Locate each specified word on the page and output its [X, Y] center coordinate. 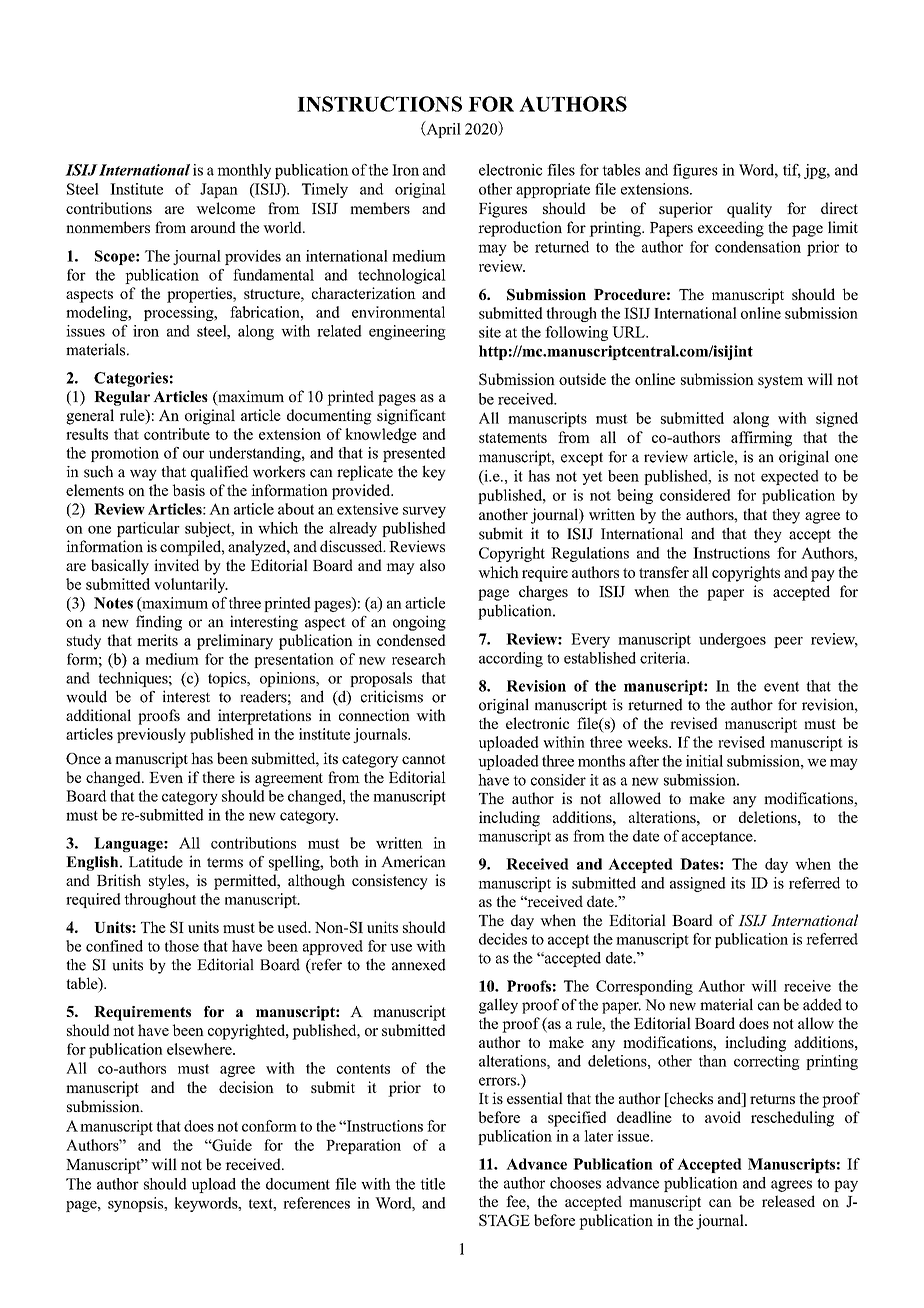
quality [749, 210]
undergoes [732, 640]
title [432, 1184]
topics [228, 679]
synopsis [137, 1204]
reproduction [520, 229]
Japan [219, 190]
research [419, 659]
